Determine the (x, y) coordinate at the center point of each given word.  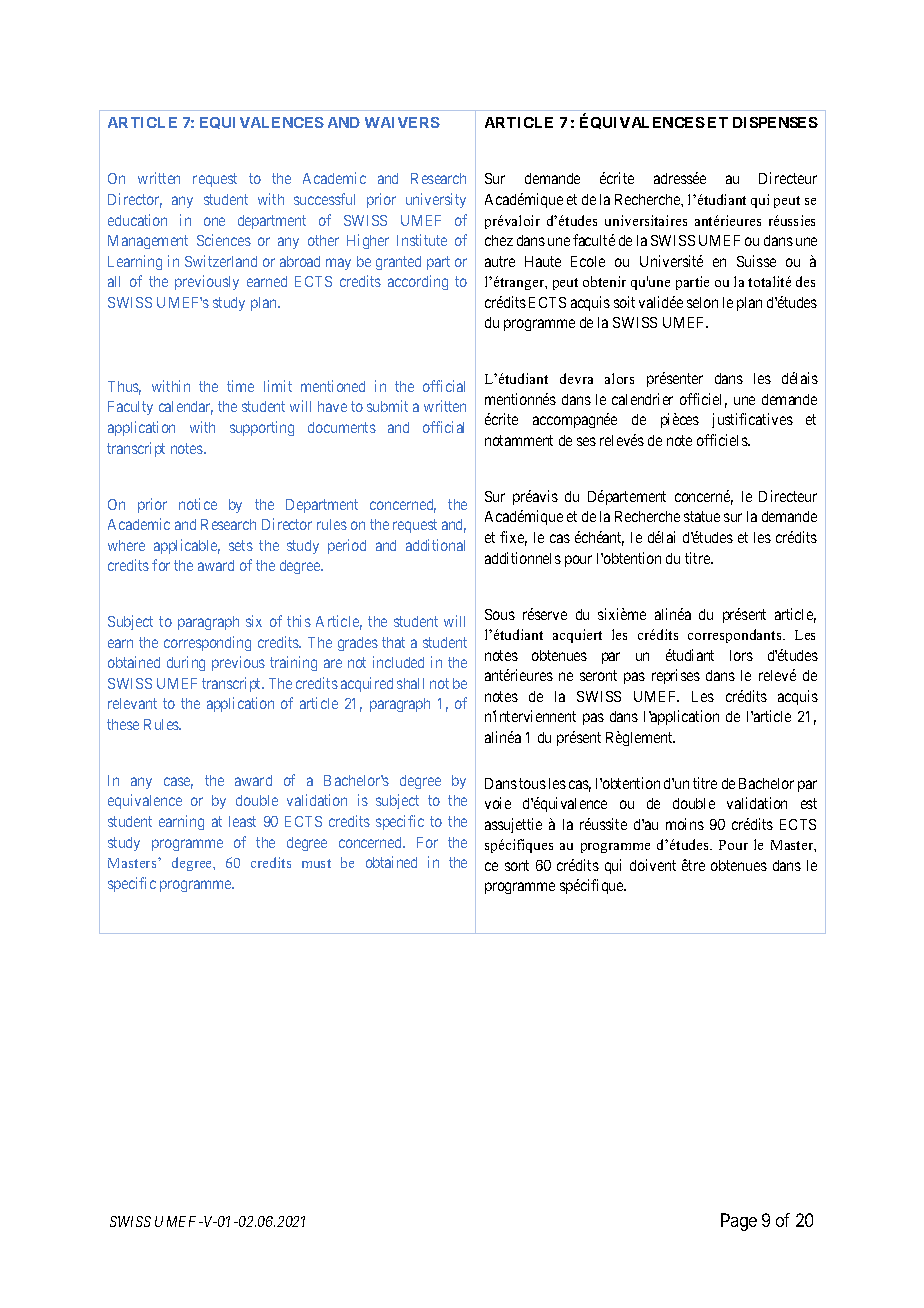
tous (532, 783)
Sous (500, 614)
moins (685, 824)
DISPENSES (775, 122)
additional (435, 545)
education (137, 220)
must (316, 863)
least (242, 821)
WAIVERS (402, 122)
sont (517, 865)
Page (739, 1222)
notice (198, 504)
